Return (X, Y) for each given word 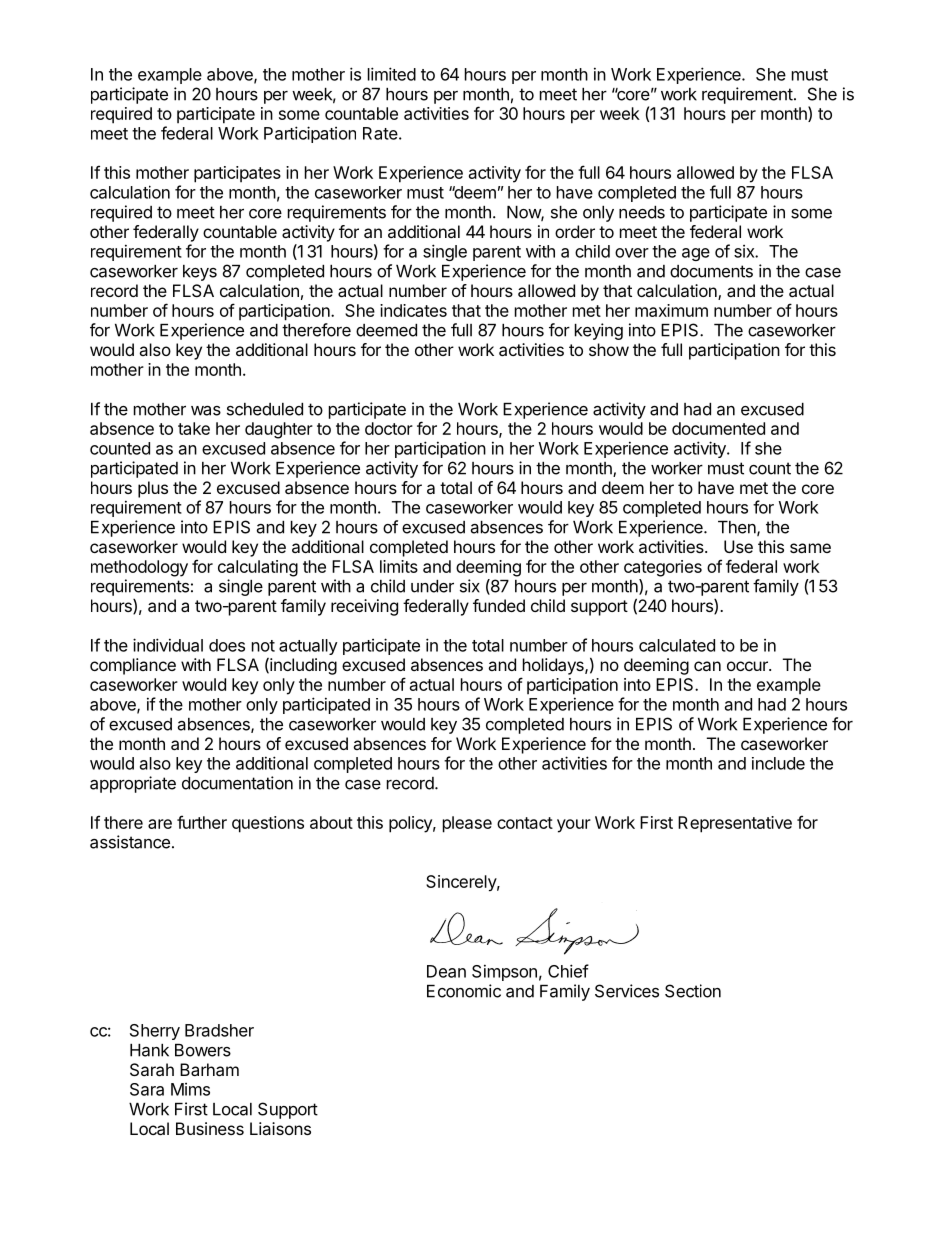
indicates (413, 310)
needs (642, 212)
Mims (190, 1089)
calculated (677, 645)
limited (392, 74)
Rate (380, 133)
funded (499, 605)
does (227, 645)
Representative (735, 824)
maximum (671, 310)
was (206, 411)
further (202, 822)
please (467, 824)
